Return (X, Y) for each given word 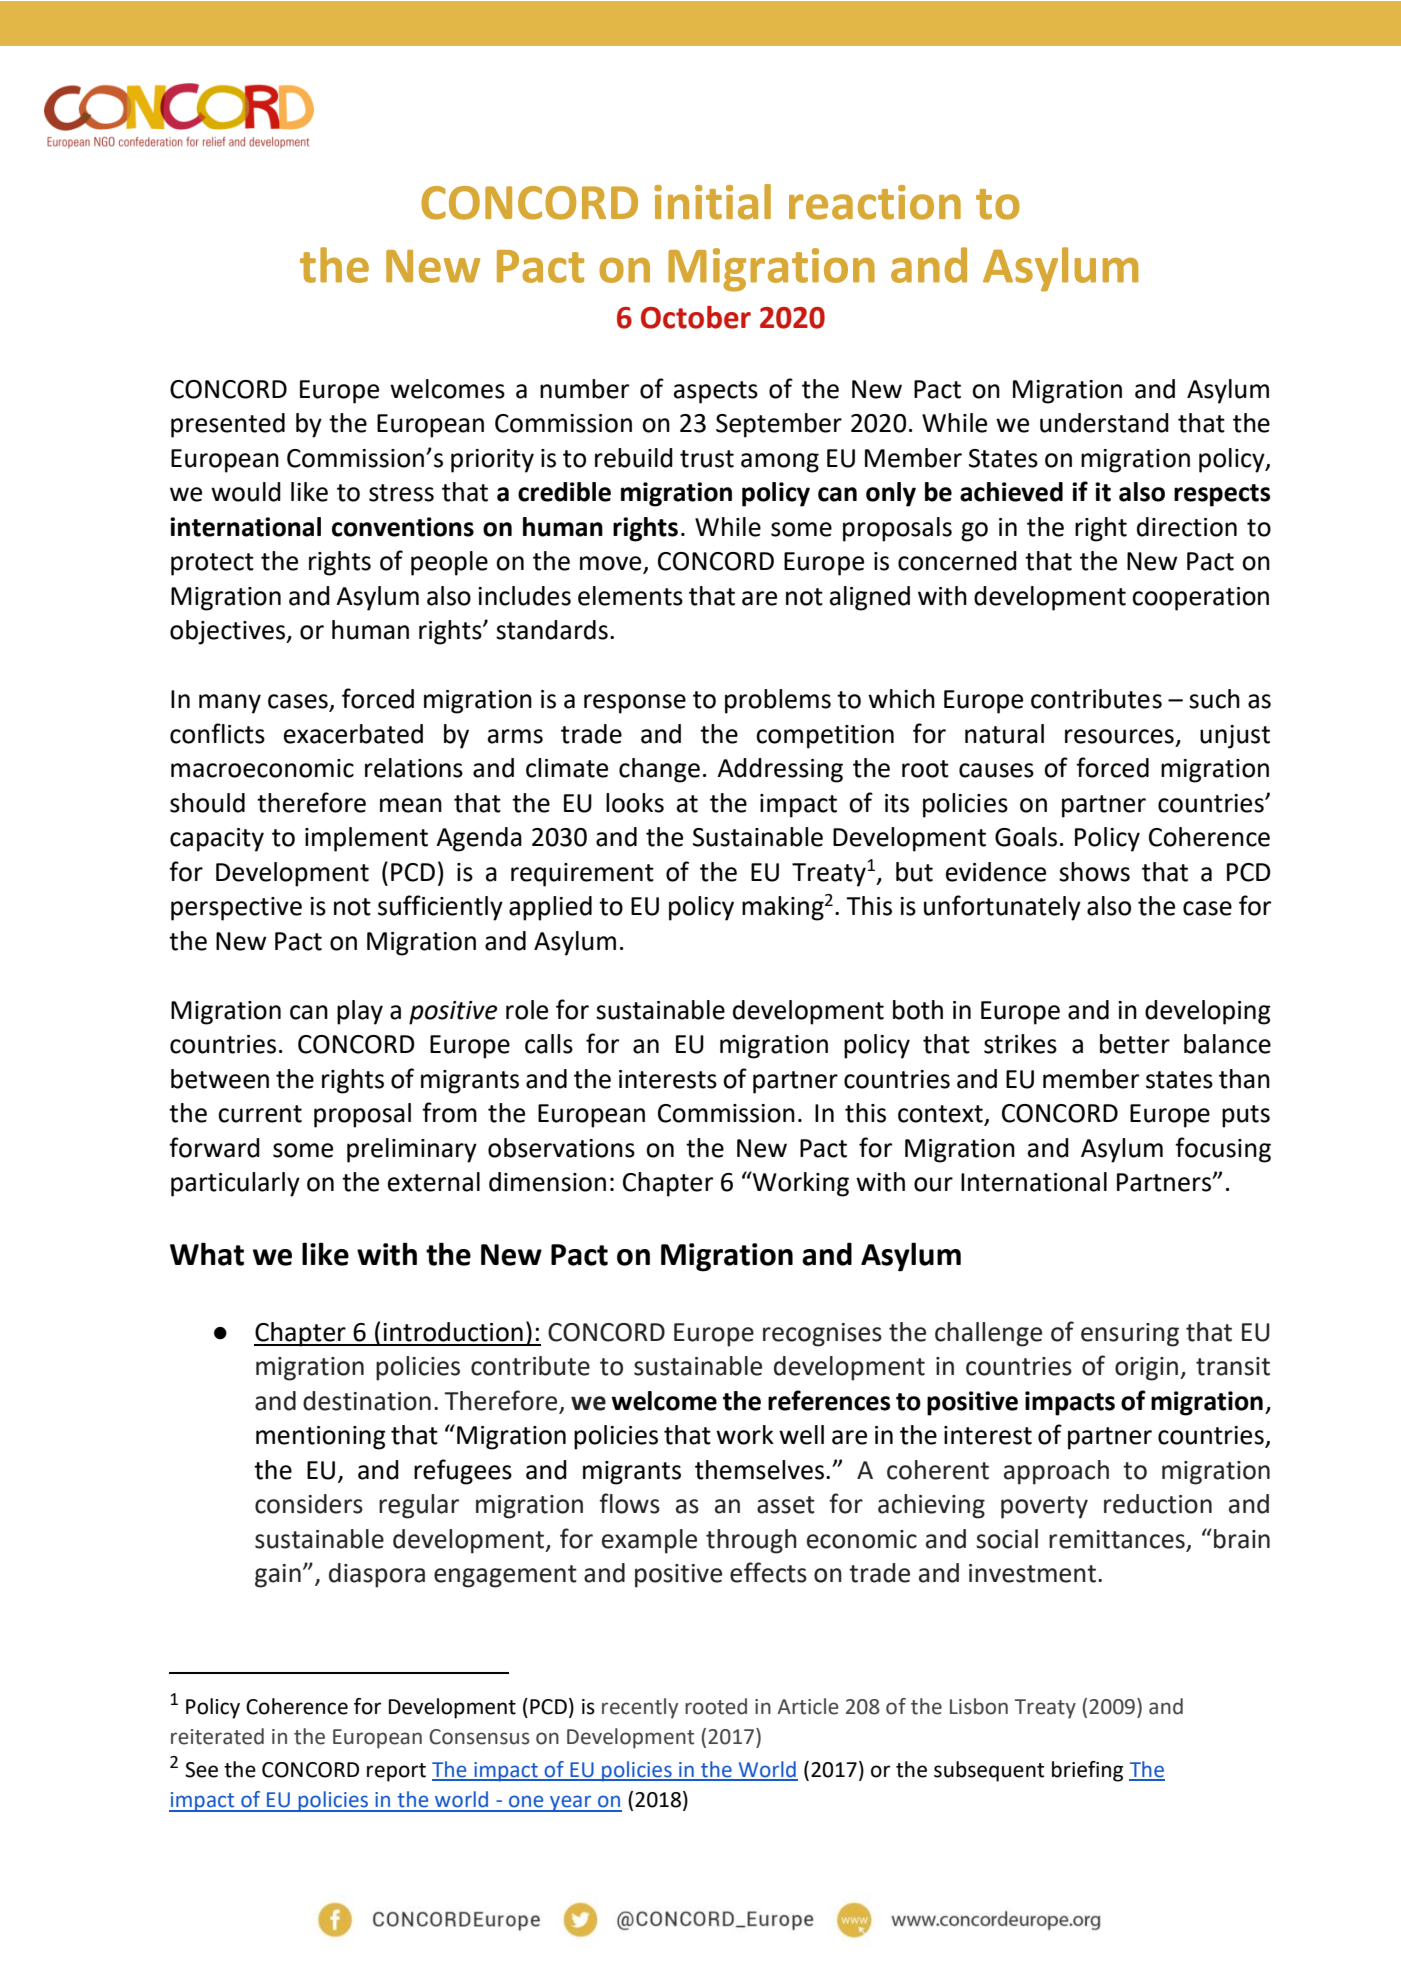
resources (1119, 736)
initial (712, 202)
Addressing (780, 770)
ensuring (1130, 1335)
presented (228, 425)
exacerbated (353, 734)
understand (1104, 423)
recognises (822, 1335)
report (396, 1772)
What (207, 1254)
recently (640, 1708)
